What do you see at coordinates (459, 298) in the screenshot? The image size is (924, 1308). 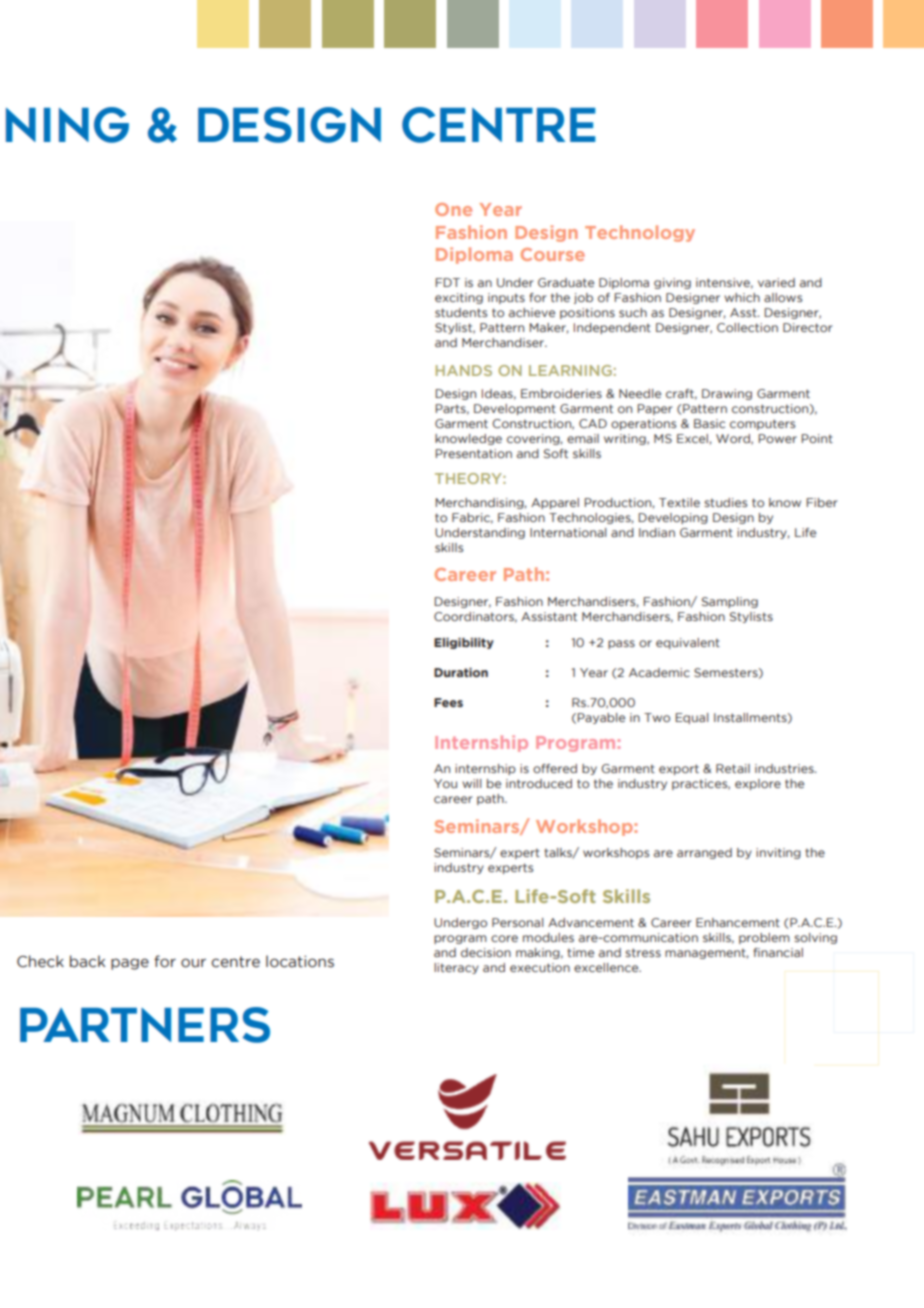 I see `exciting` at bounding box center [459, 298].
